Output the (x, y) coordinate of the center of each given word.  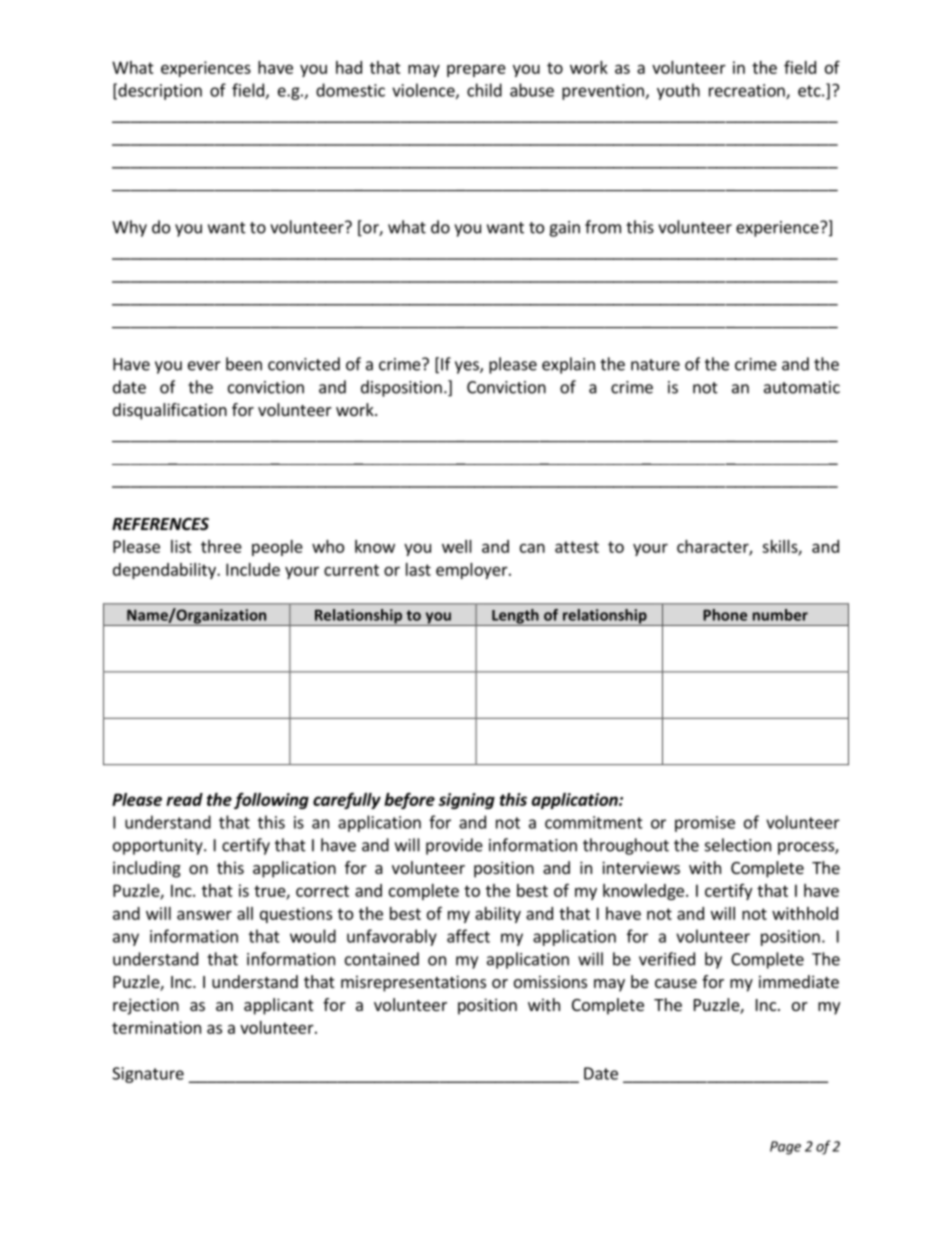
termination (156, 1027)
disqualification (170, 411)
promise (705, 824)
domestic (350, 90)
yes (468, 367)
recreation (748, 91)
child (484, 90)
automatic (802, 387)
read (184, 799)
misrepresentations (413, 983)
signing (467, 801)
